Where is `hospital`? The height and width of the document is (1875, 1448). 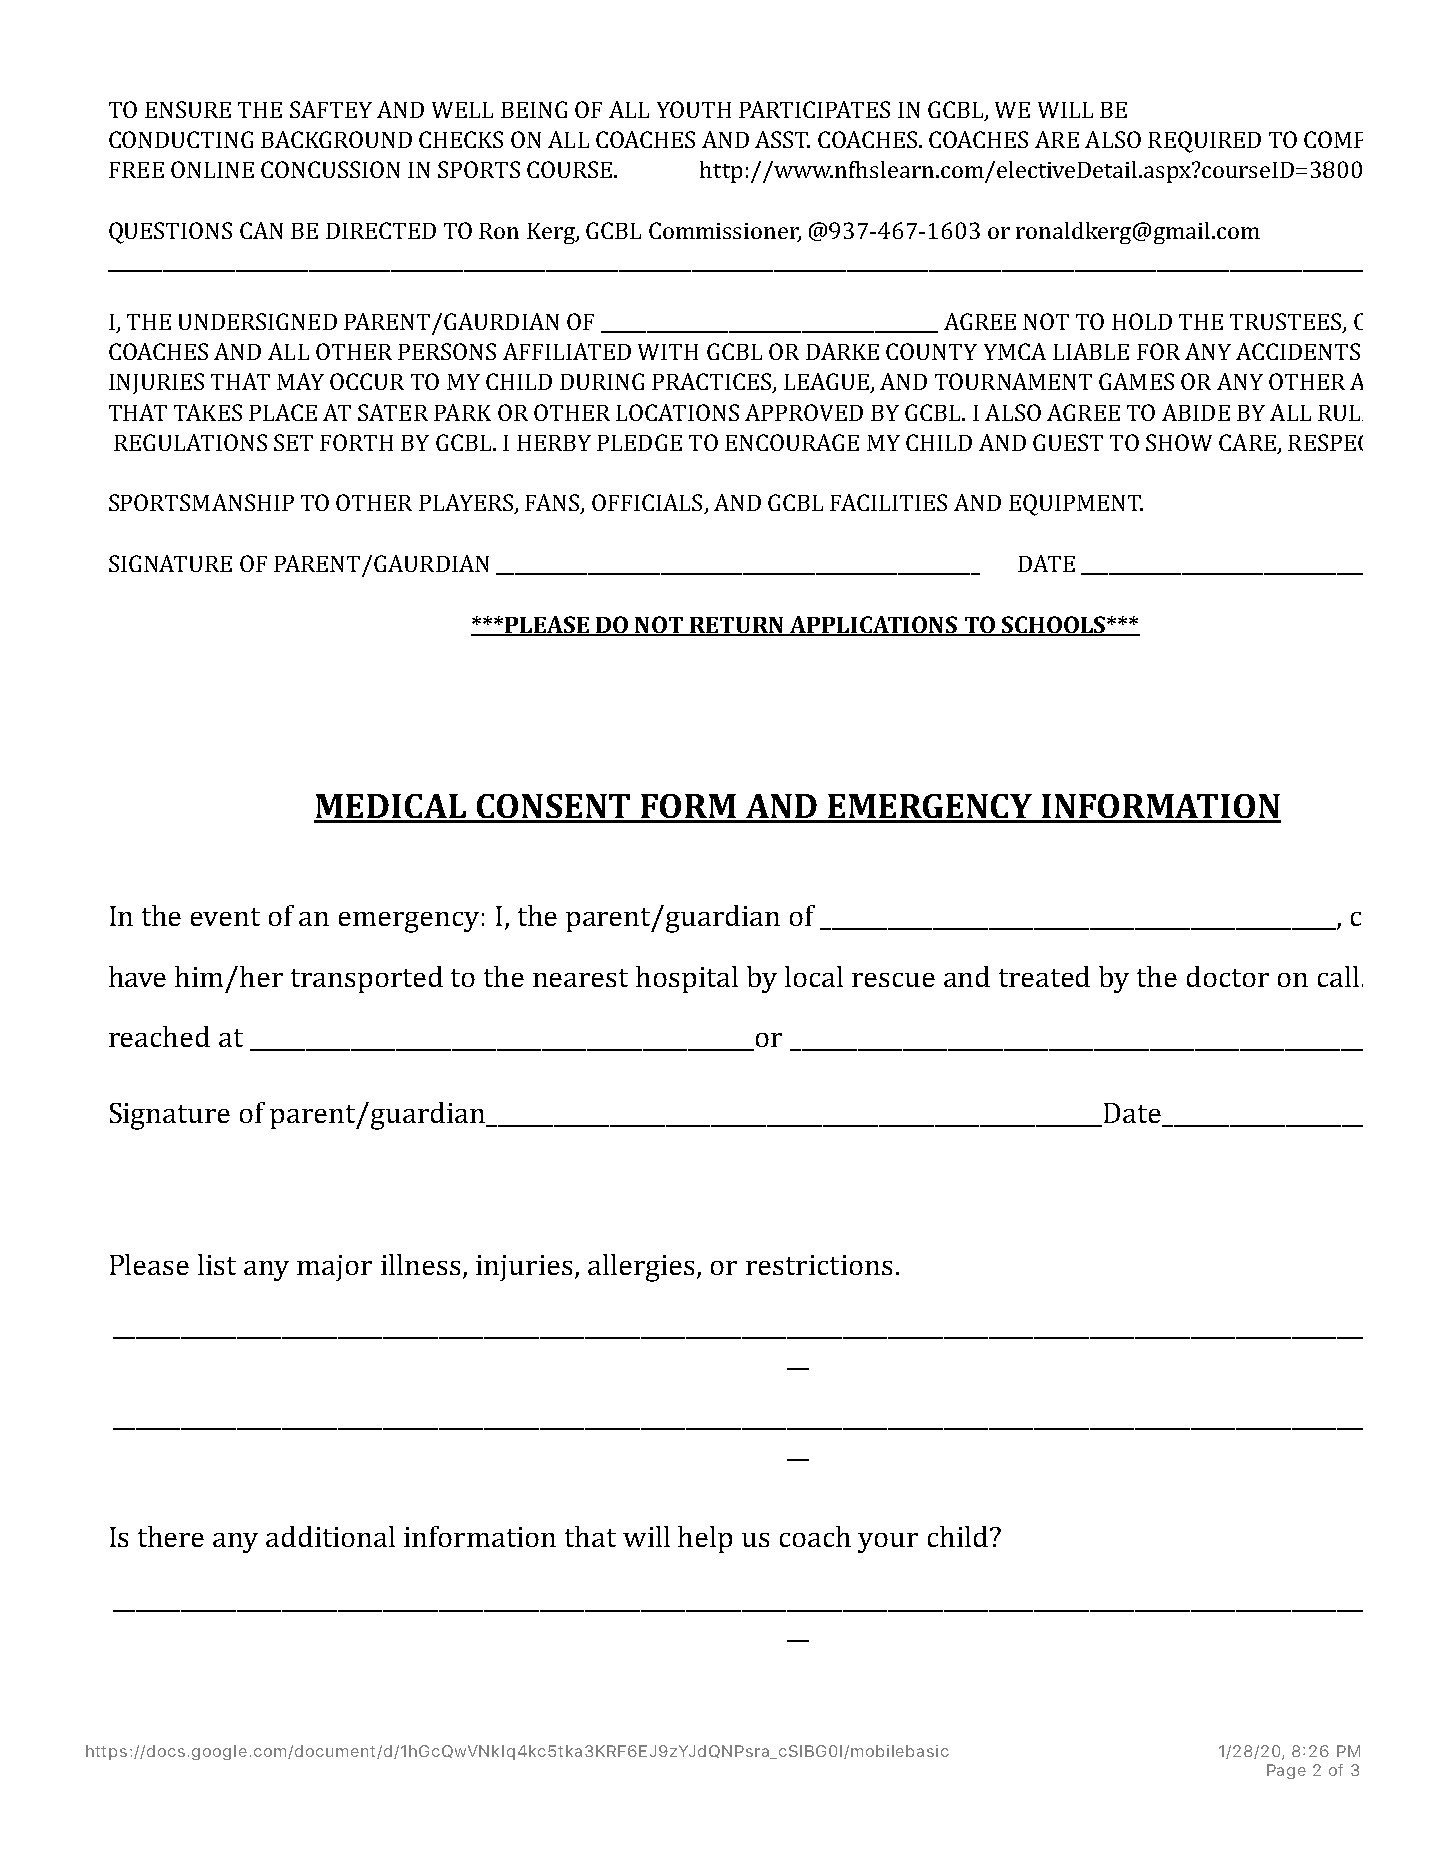 hospital is located at coordinates (687, 979).
